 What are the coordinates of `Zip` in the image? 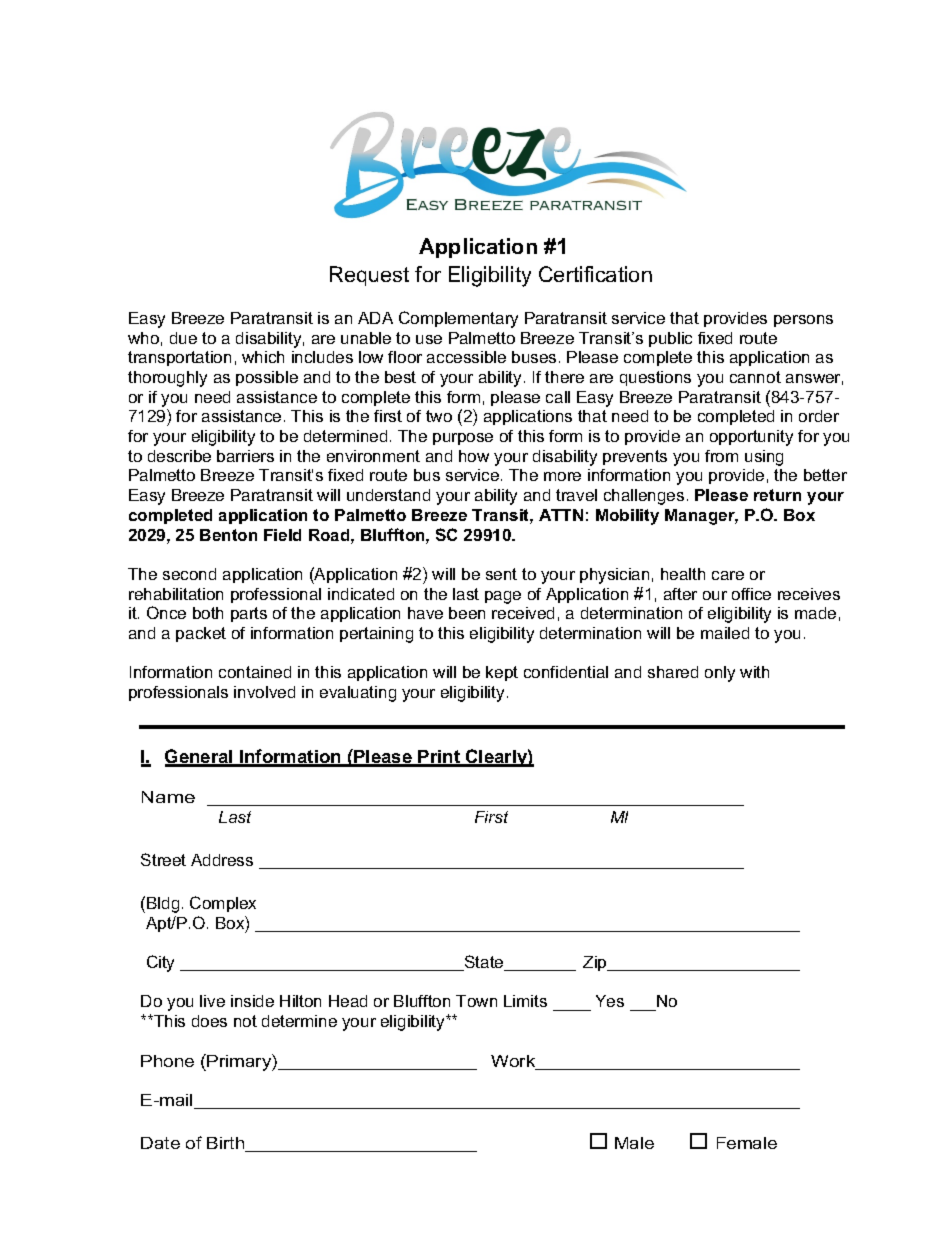 It's located at (596, 963).
